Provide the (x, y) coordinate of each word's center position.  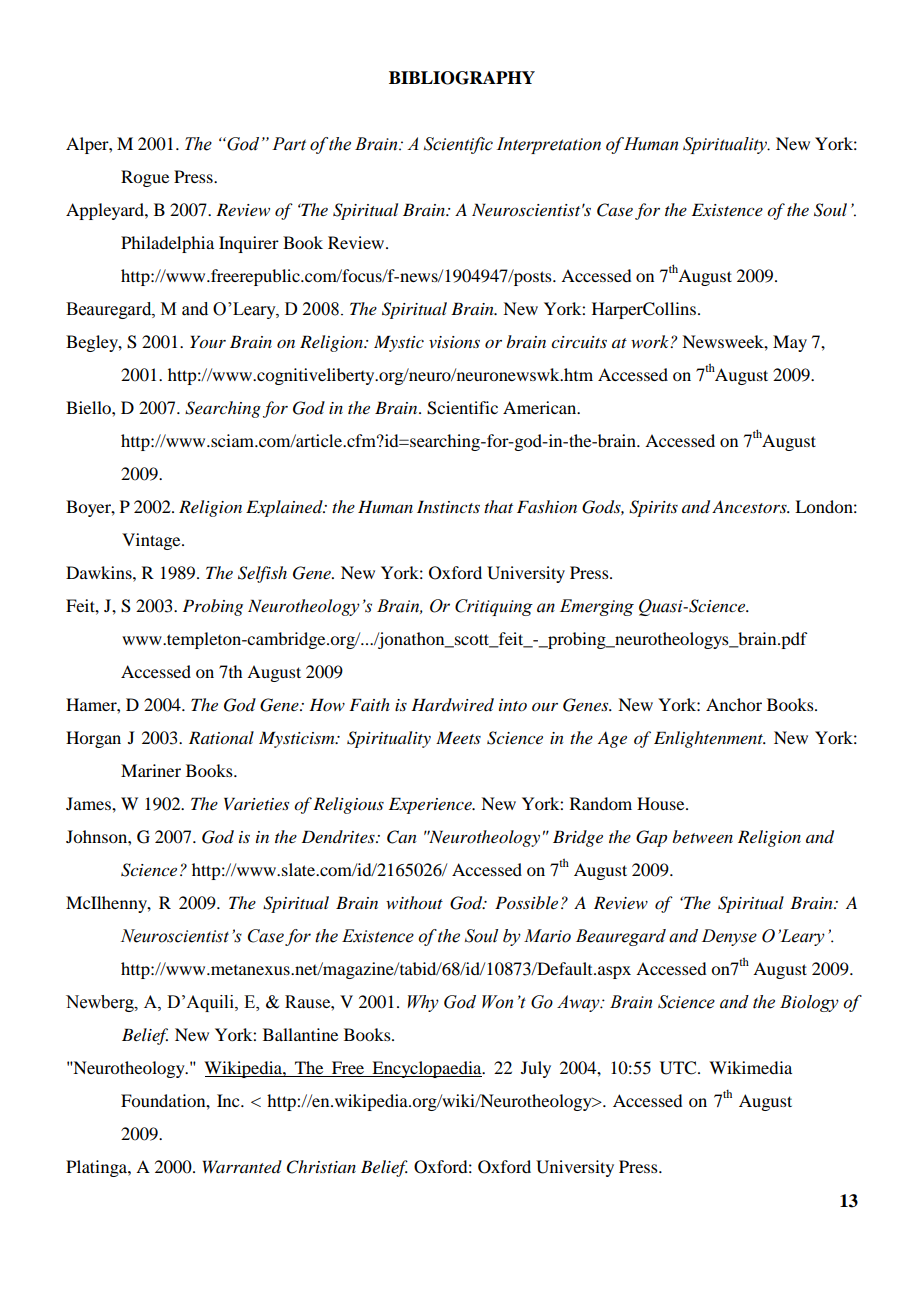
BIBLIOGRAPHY (462, 78)
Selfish (262, 574)
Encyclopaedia (427, 1069)
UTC (679, 1068)
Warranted (242, 1166)
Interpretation (549, 145)
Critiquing (494, 607)
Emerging (597, 607)
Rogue (145, 178)
